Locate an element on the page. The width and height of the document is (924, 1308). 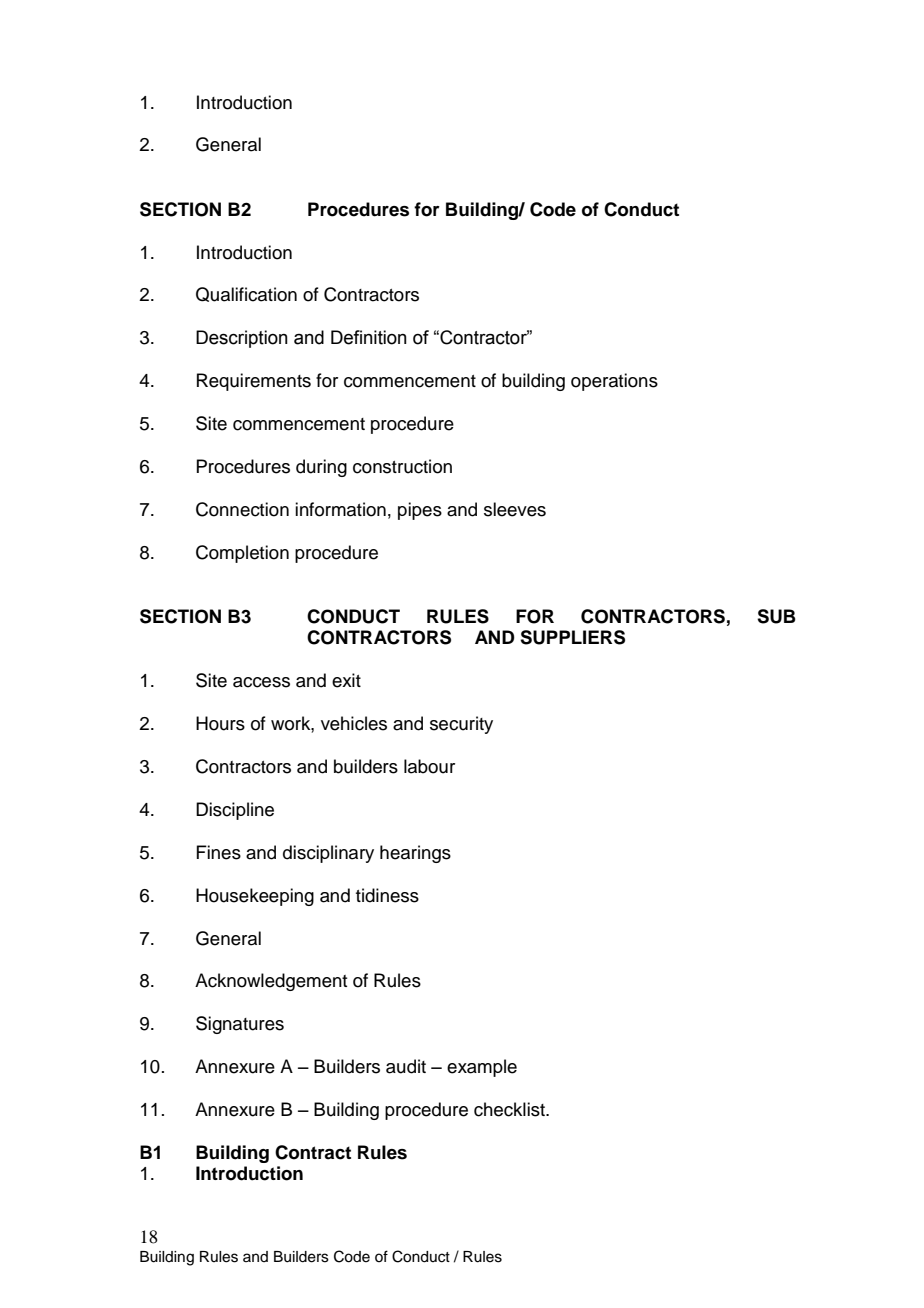
SUPPLIERS is located at coordinates (572, 637).
